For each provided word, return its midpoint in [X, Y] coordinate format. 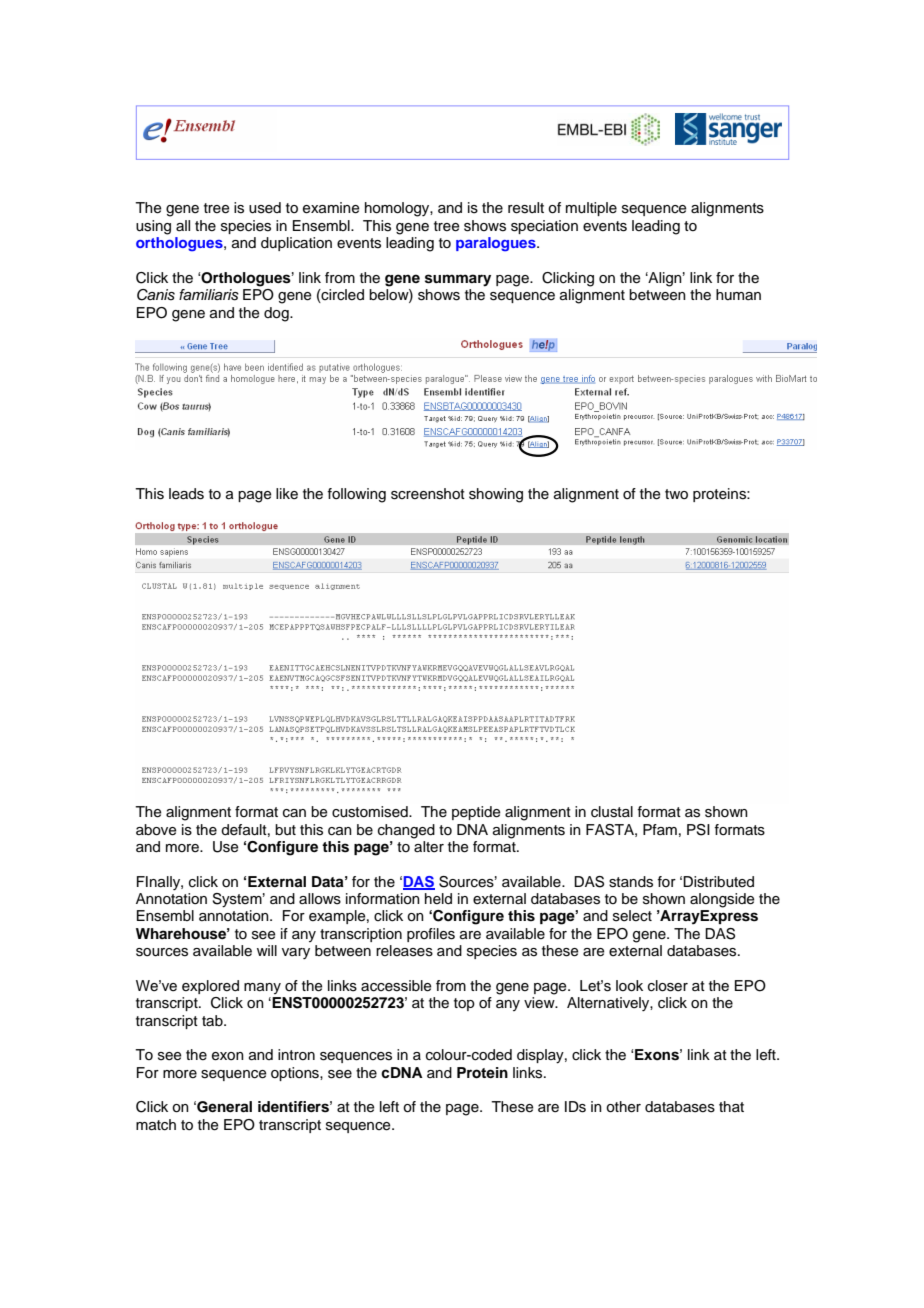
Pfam [660, 829]
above [156, 830]
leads [186, 494]
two [676, 494]
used [265, 208]
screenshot [428, 494]
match [156, 1125]
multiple [591, 209]
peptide [476, 813]
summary [458, 280]
